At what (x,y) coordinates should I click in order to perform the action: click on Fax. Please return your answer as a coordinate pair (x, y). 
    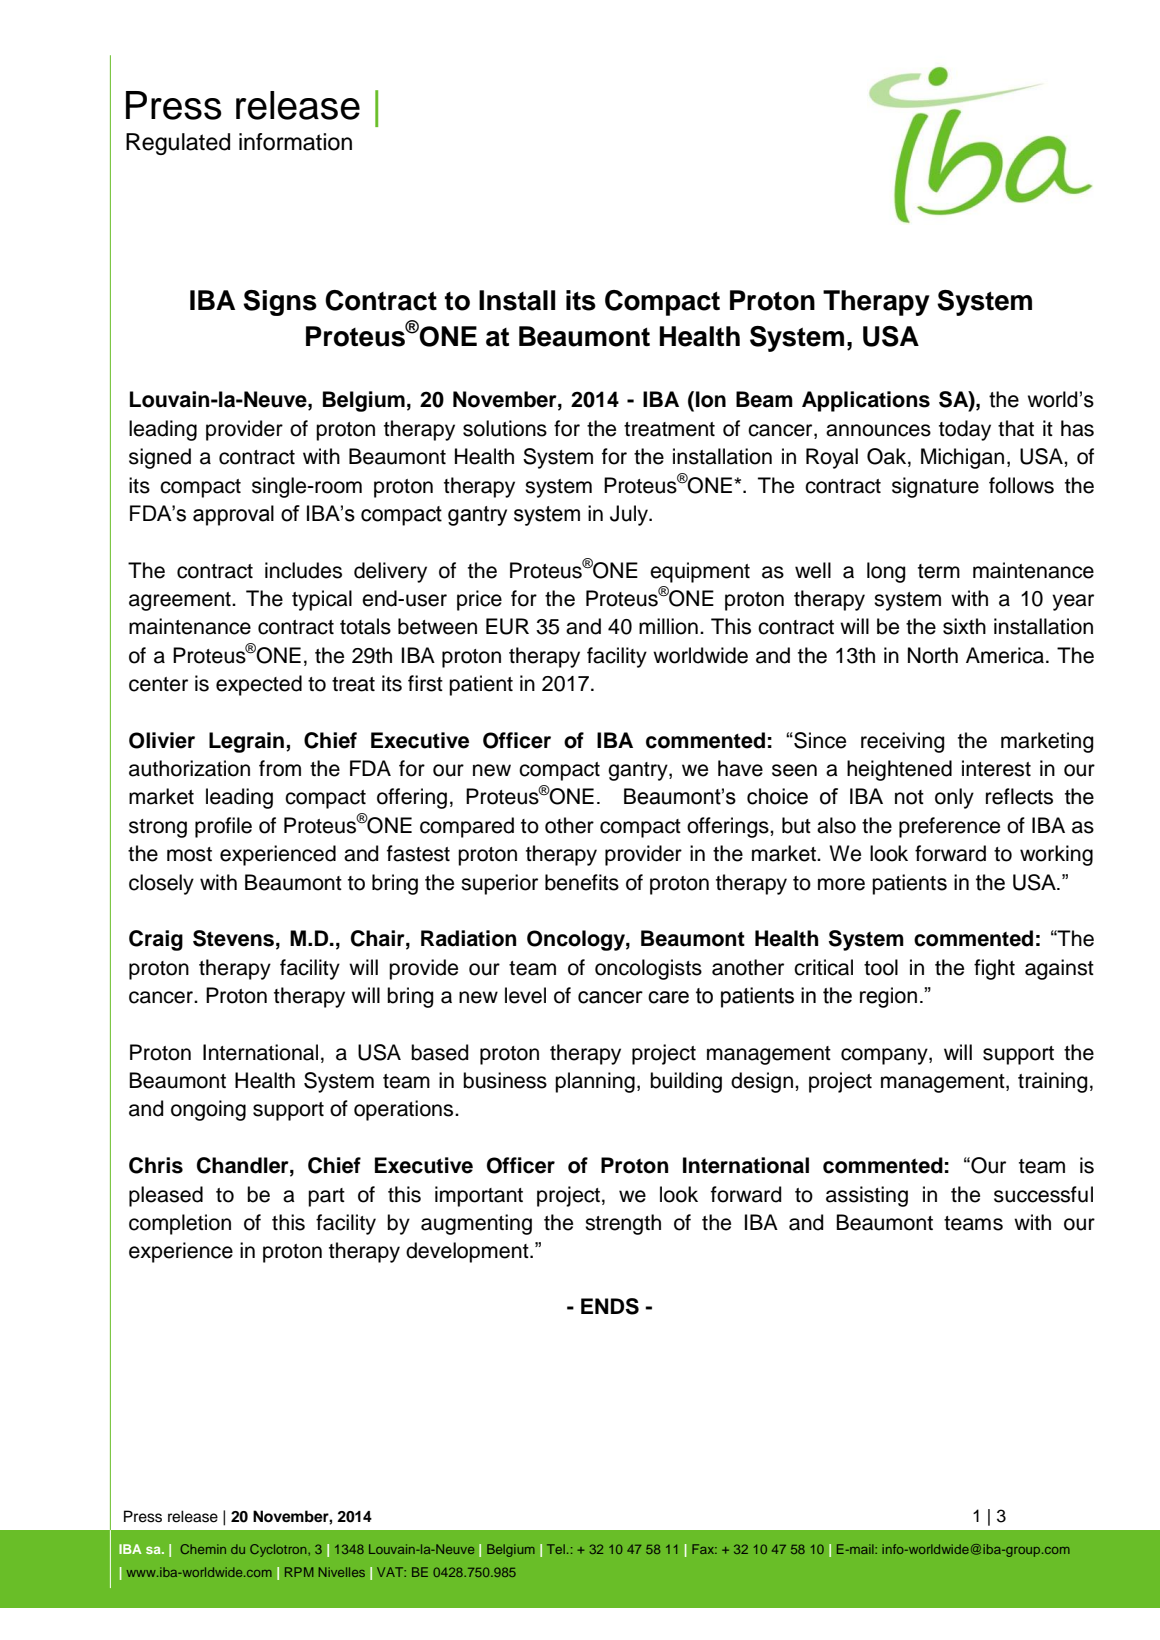
    Looking at the image, I should click on (704, 1549).
